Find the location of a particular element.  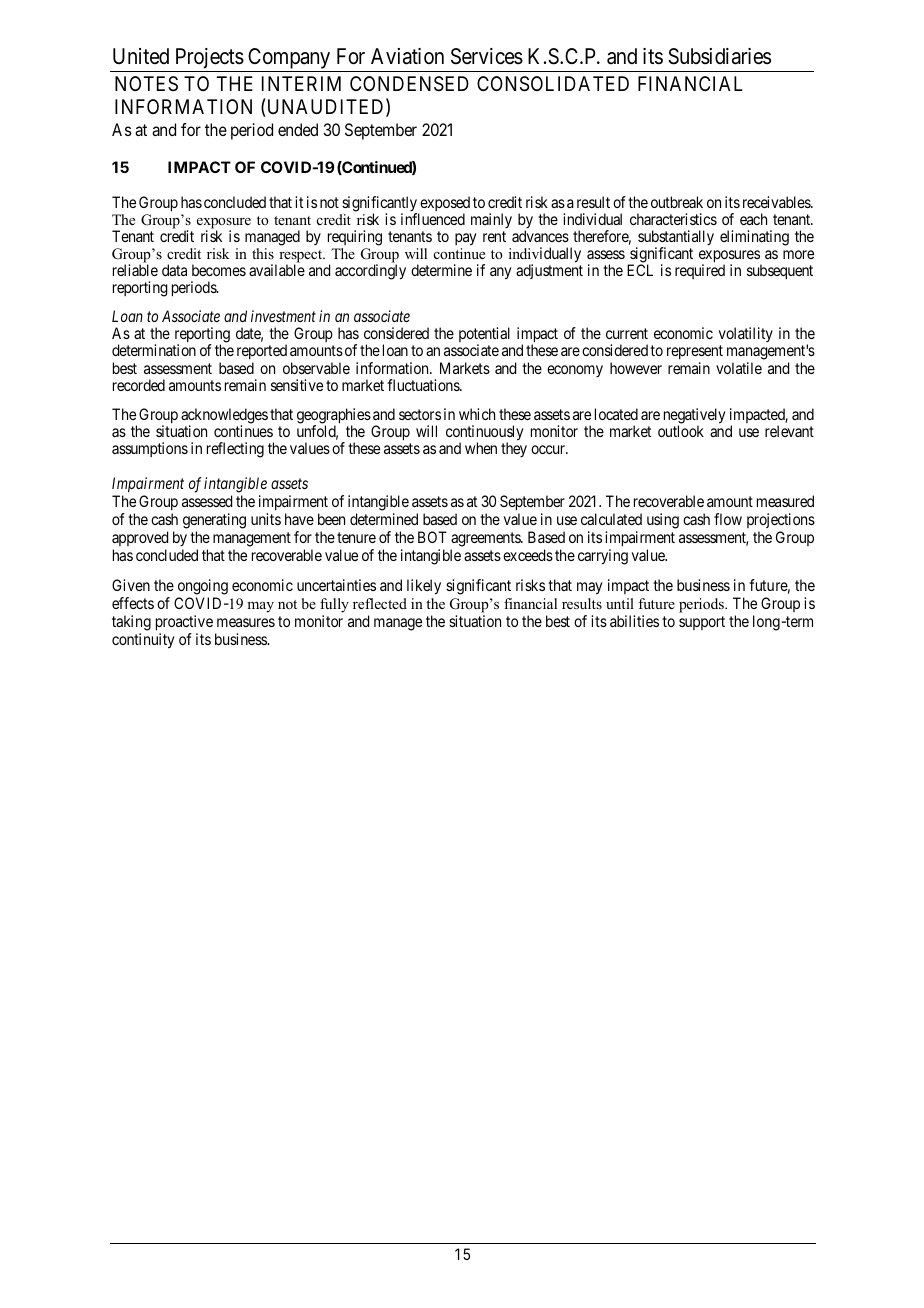

negatively is located at coordinates (695, 417).
